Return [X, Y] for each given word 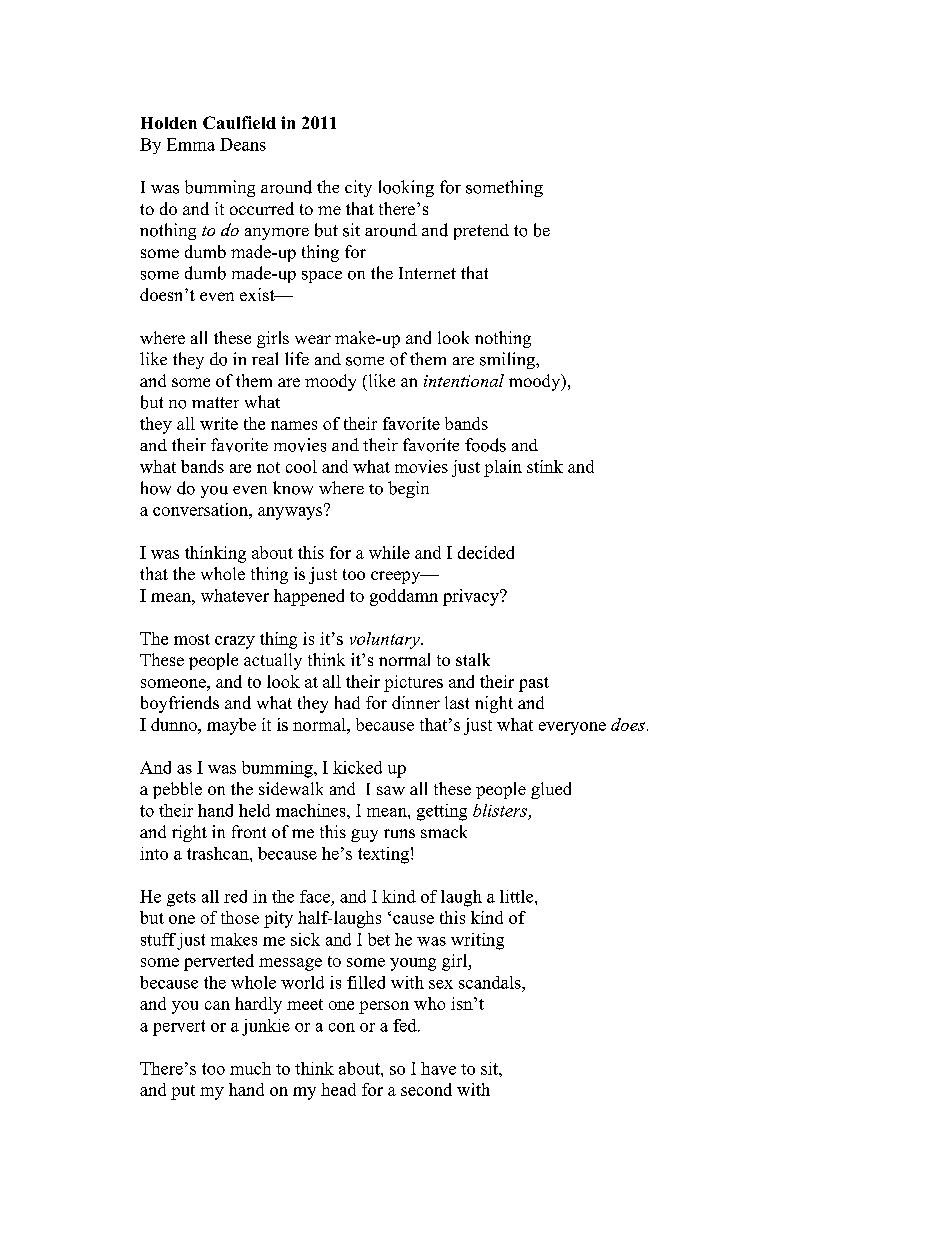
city [358, 188]
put [183, 1092]
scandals [491, 982]
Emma [191, 144]
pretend [481, 232]
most [192, 639]
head [338, 1089]
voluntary [386, 640]
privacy [472, 597]
